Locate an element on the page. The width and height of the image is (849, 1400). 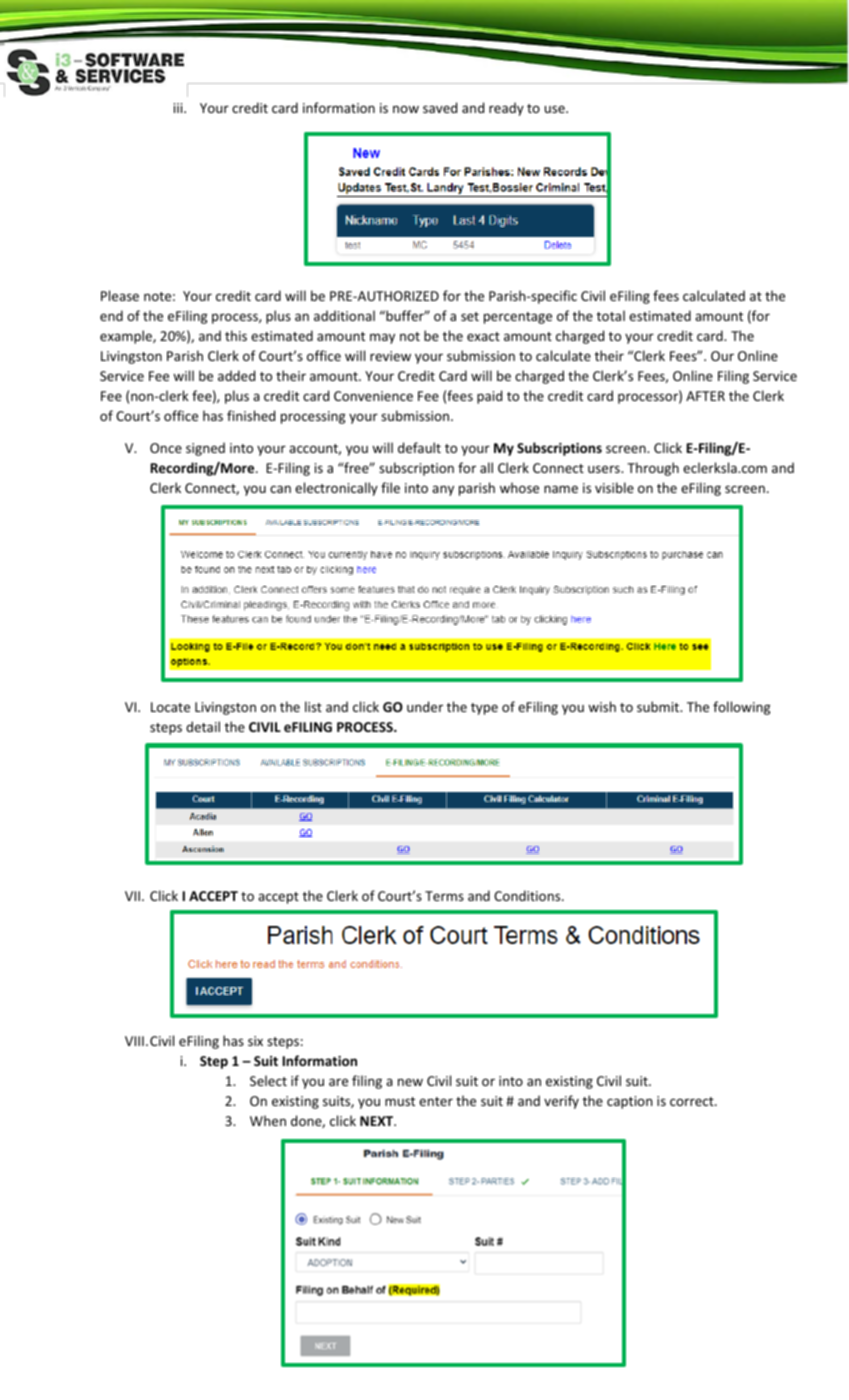
total is located at coordinates (610, 315).
